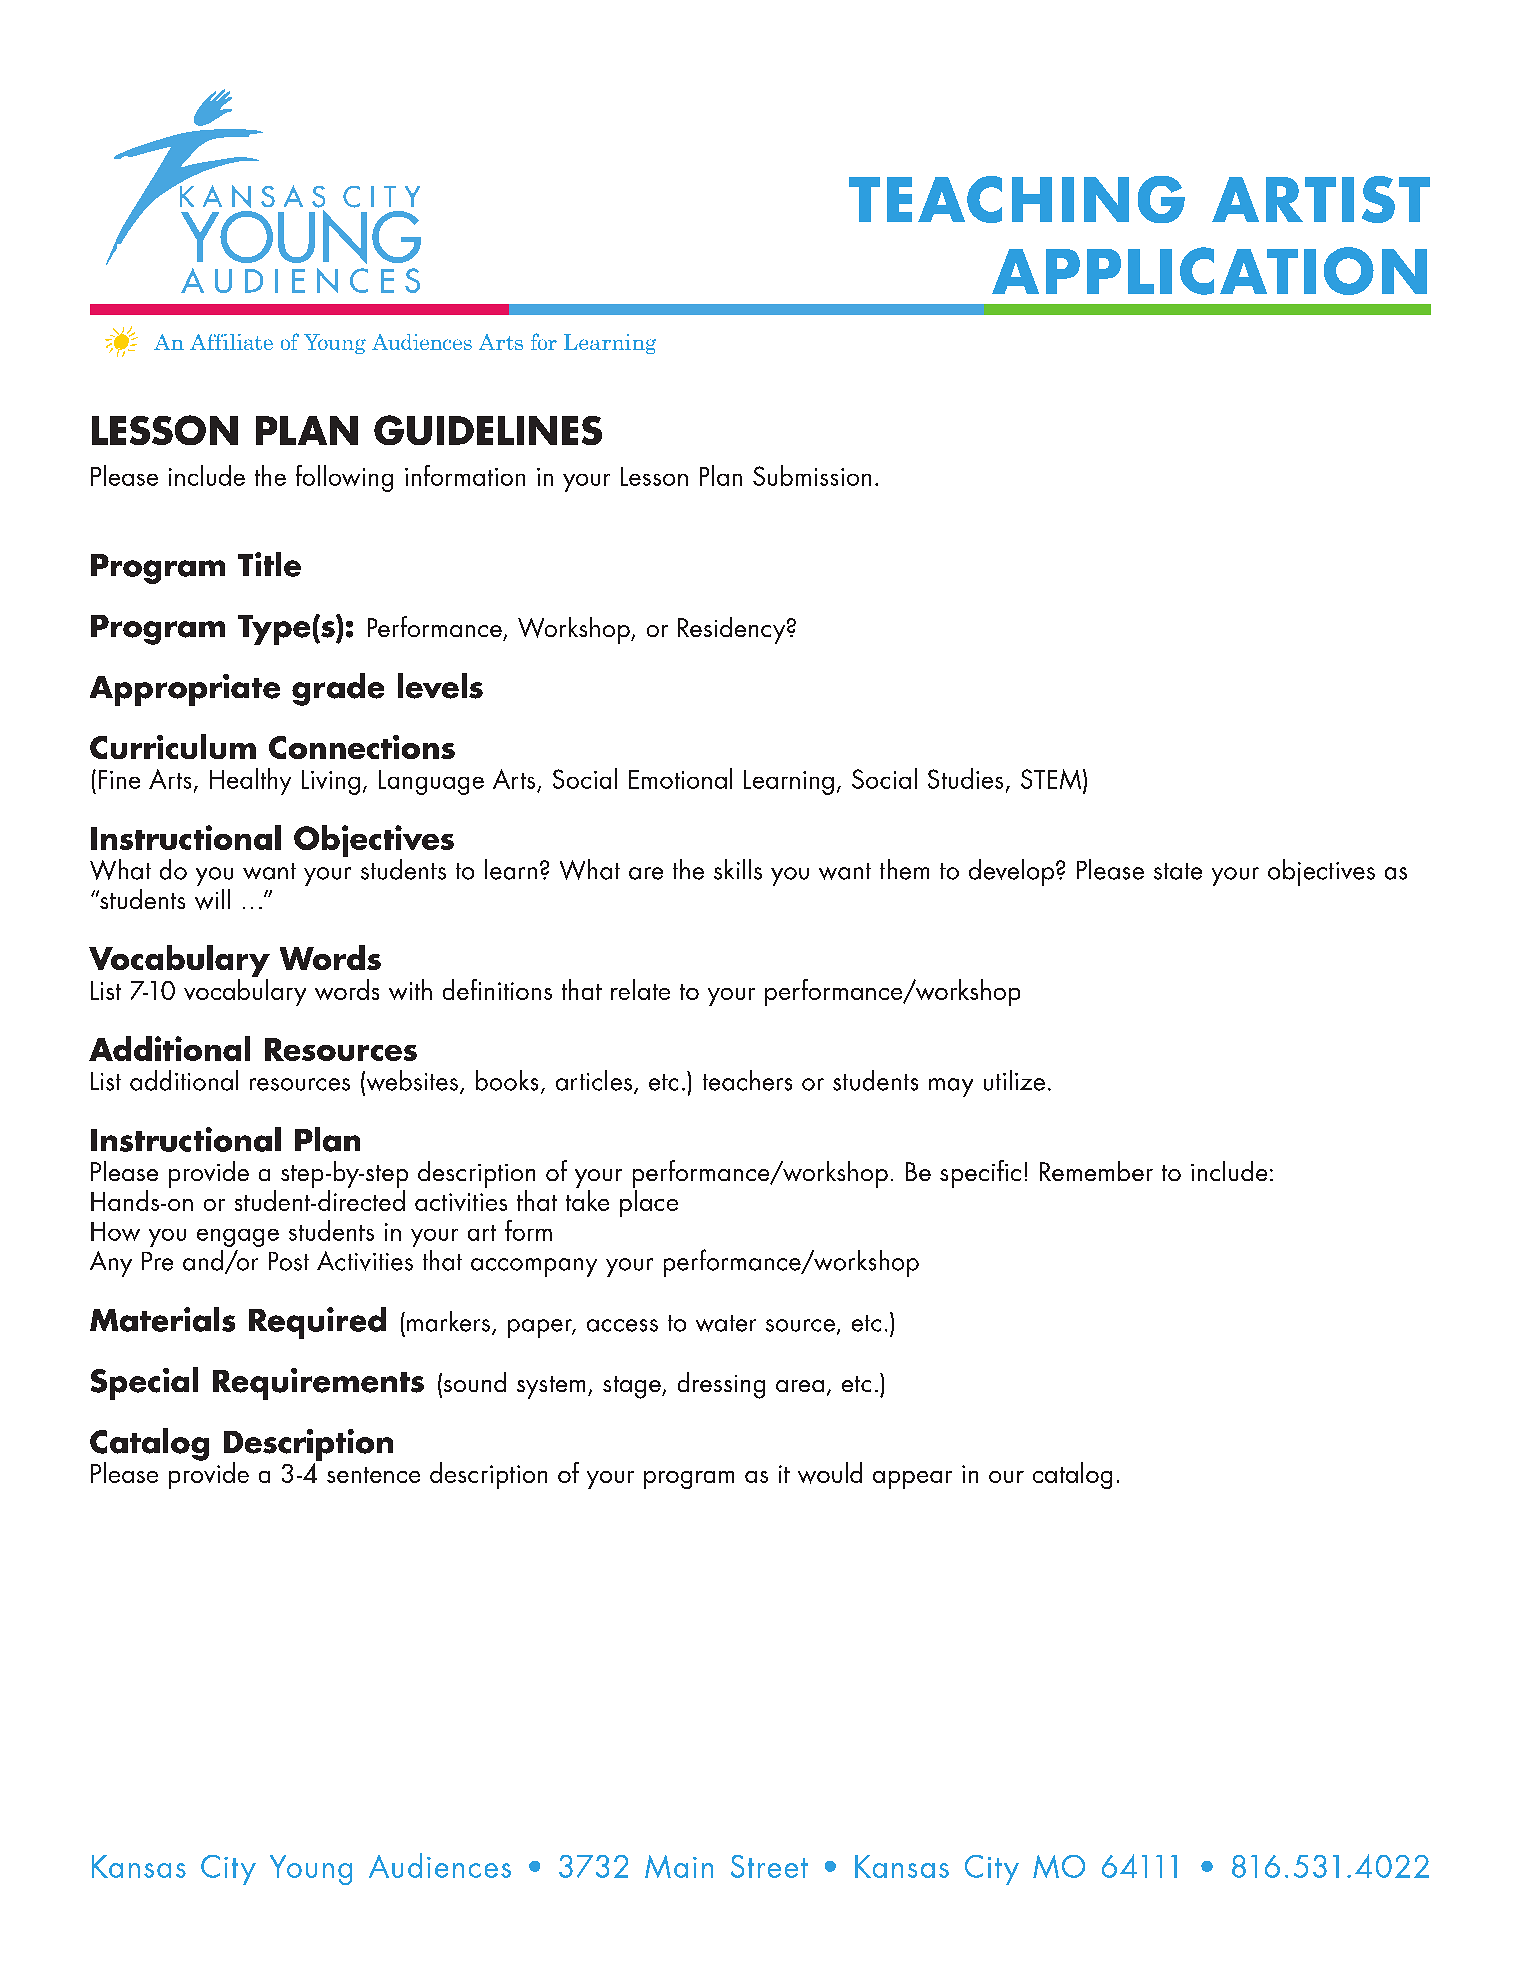 This screenshot has height=1967, width=1520. I want to click on with, so click(410, 989).
